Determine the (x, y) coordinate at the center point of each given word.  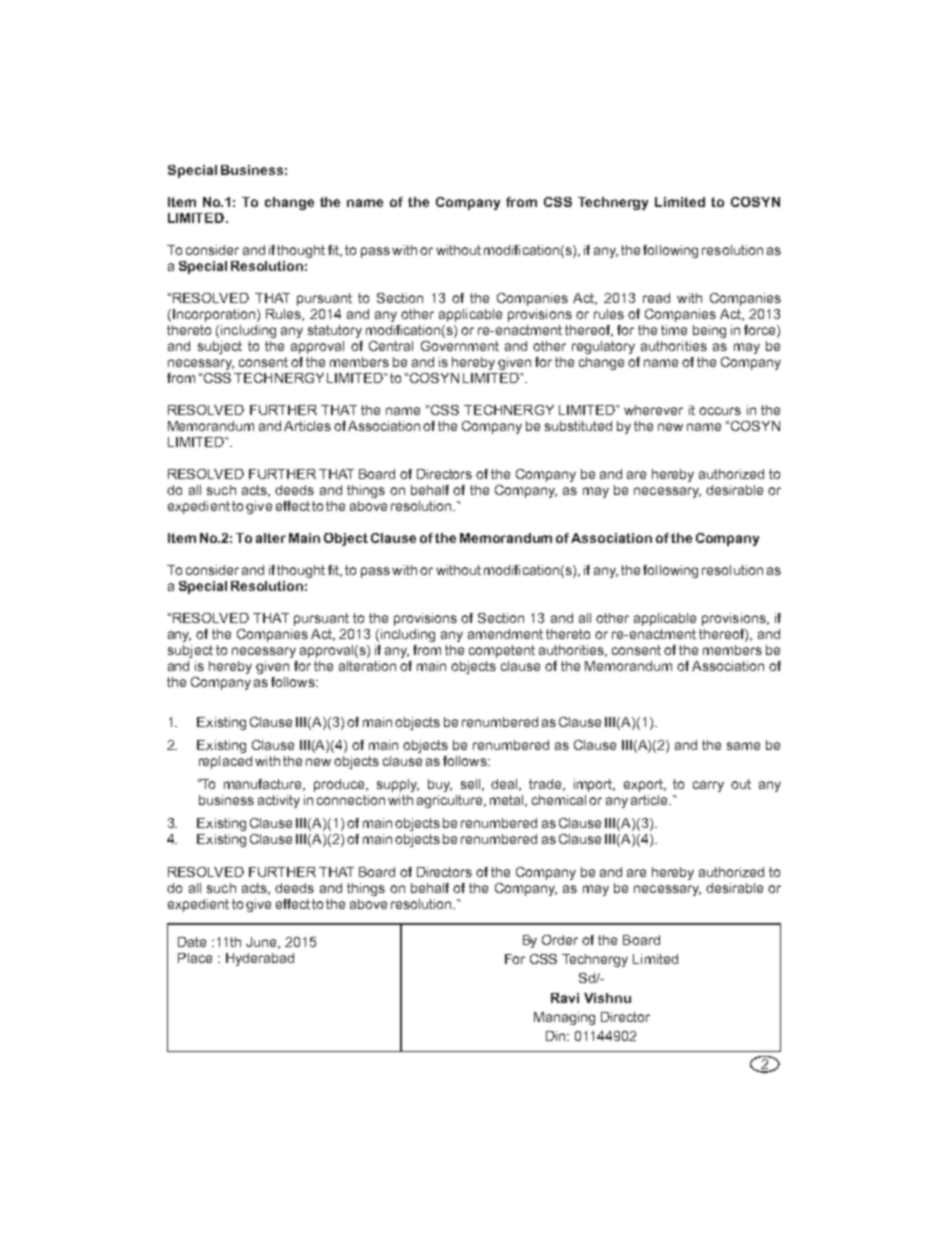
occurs (720, 411)
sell (472, 785)
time (674, 330)
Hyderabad (260, 959)
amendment (505, 634)
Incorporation (214, 315)
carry (708, 786)
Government (460, 346)
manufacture (264, 785)
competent (502, 651)
